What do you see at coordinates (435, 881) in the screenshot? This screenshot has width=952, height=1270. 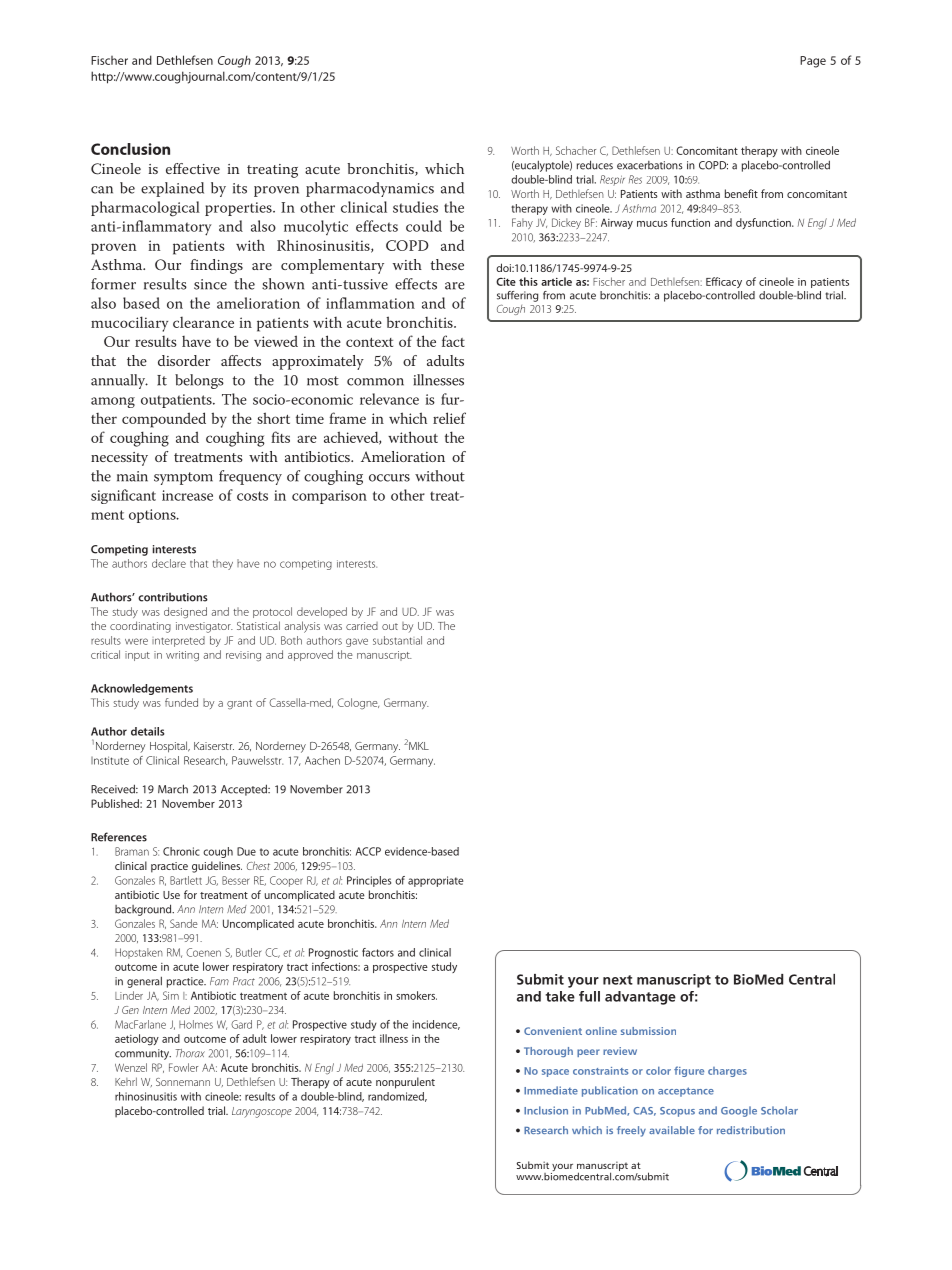 I see `appropriate` at bounding box center [435, 881].
